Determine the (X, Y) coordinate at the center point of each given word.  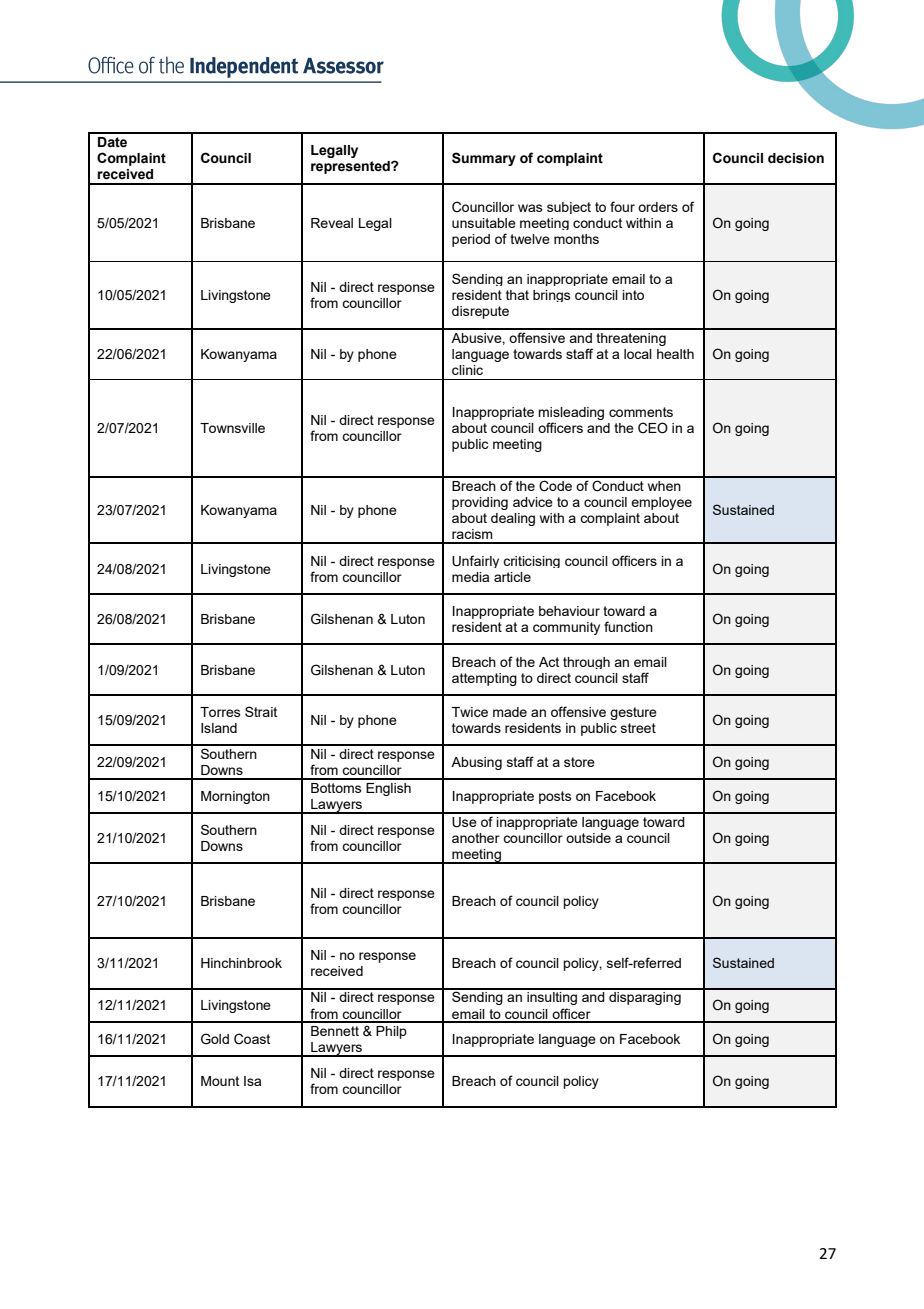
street (638, 728)
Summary (484, 159)
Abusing (476, 763)
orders (658, 207)
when (664, 486)
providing (480, 503)
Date (112, 142)
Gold (215, 1039)
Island (219, 728)
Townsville (232, 428)
